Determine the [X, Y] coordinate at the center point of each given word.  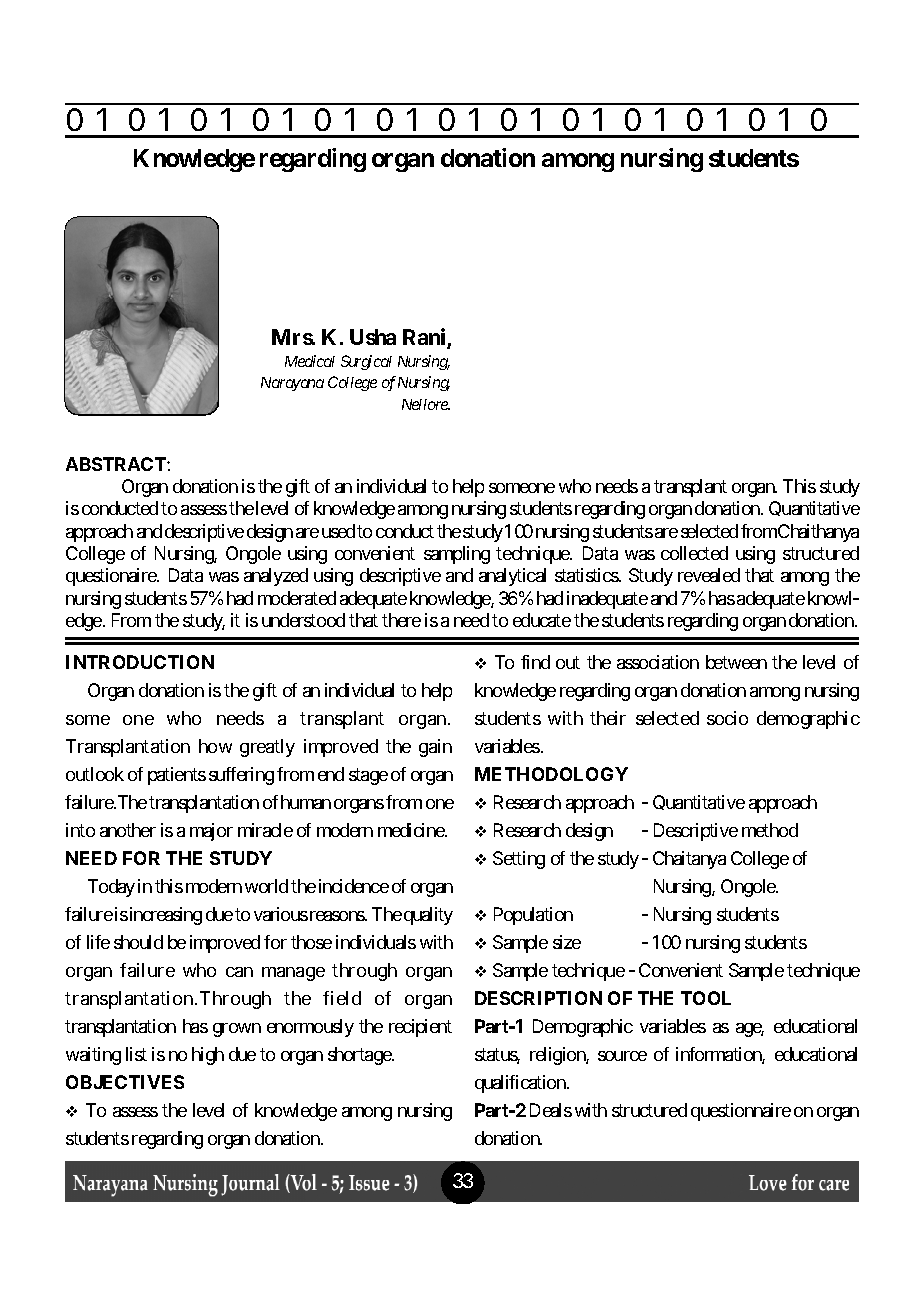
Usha [373, 337]
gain [435, 748]
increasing [164, 916]
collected [694, 553]
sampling [457, 555]
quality [428, 916]
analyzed [276, 577]
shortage [360, 1056]
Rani [425, 338]
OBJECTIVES [125, 1082]
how [215, 746]
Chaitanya [689, 860]
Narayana [292, 384]
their [608, 718]
